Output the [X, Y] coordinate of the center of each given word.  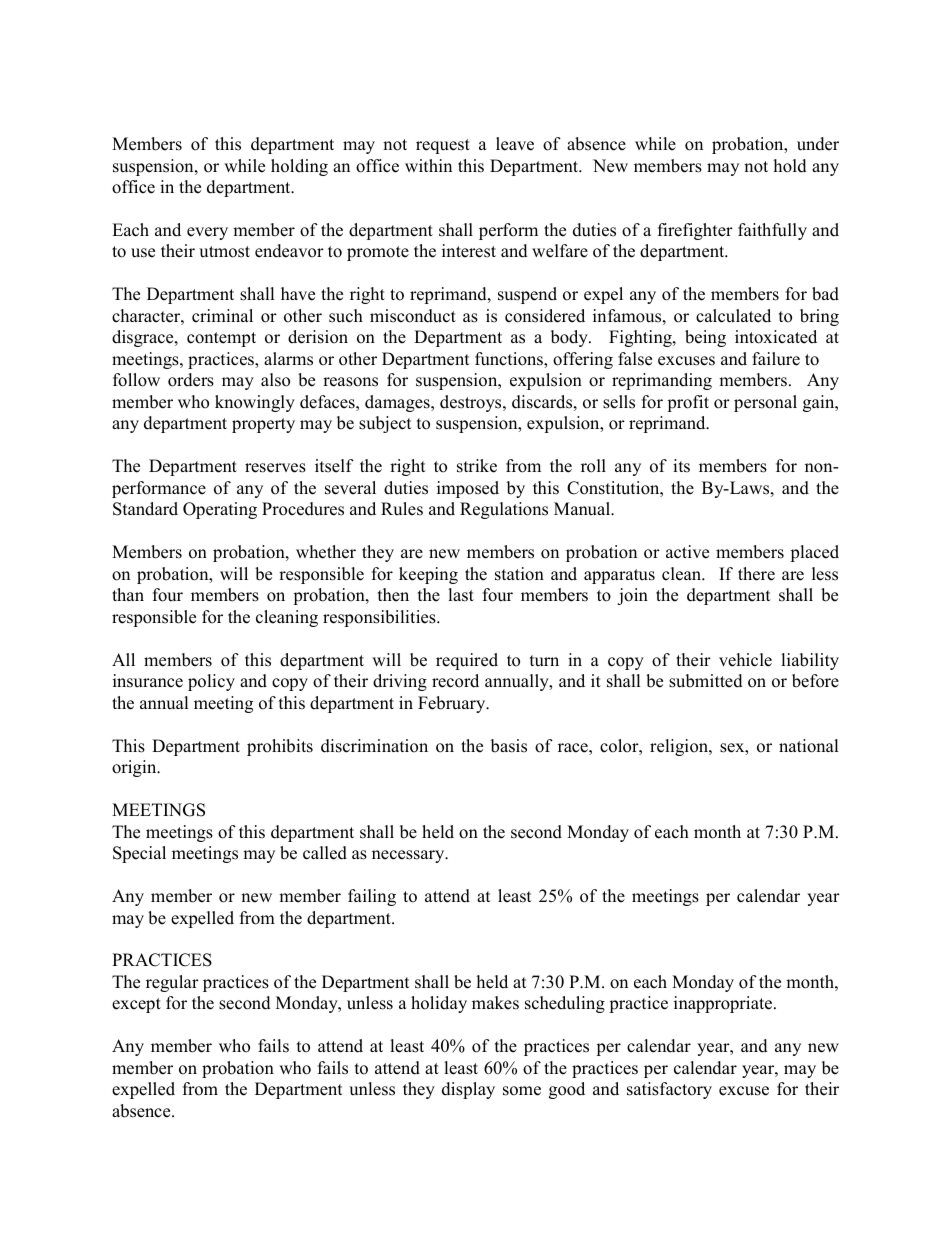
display [468, 1090]
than [128, 594]
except [136, 1005]
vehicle [745, 660]
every [207, 233]
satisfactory [669, 1090]
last [461, 595]
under [818, 144]
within [428, 165]
